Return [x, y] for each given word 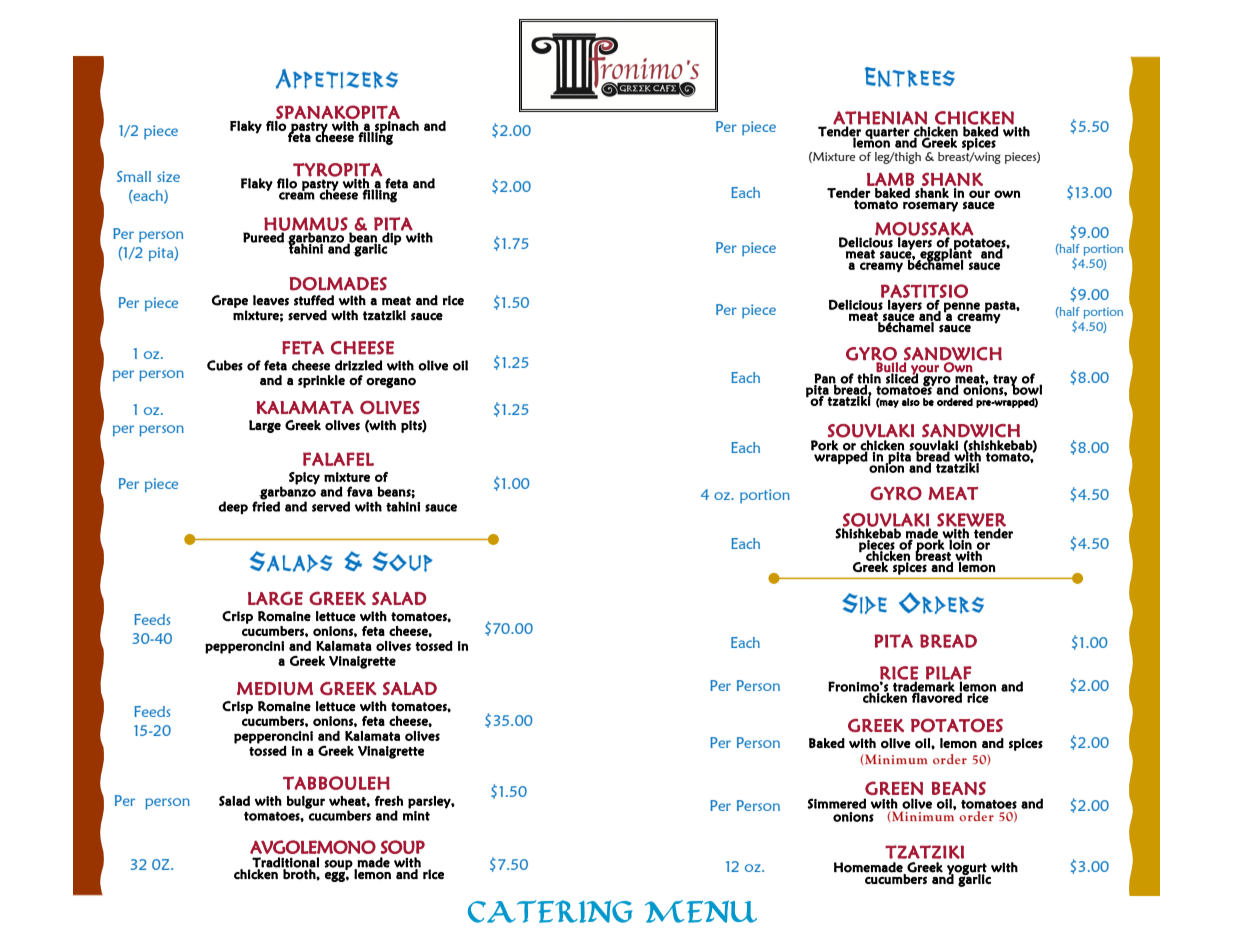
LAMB [890, 179]
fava [360, 491]
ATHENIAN [880, 119]
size [168, 176]
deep [233, 507]
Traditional [285, 862]
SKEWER [971, 521]
